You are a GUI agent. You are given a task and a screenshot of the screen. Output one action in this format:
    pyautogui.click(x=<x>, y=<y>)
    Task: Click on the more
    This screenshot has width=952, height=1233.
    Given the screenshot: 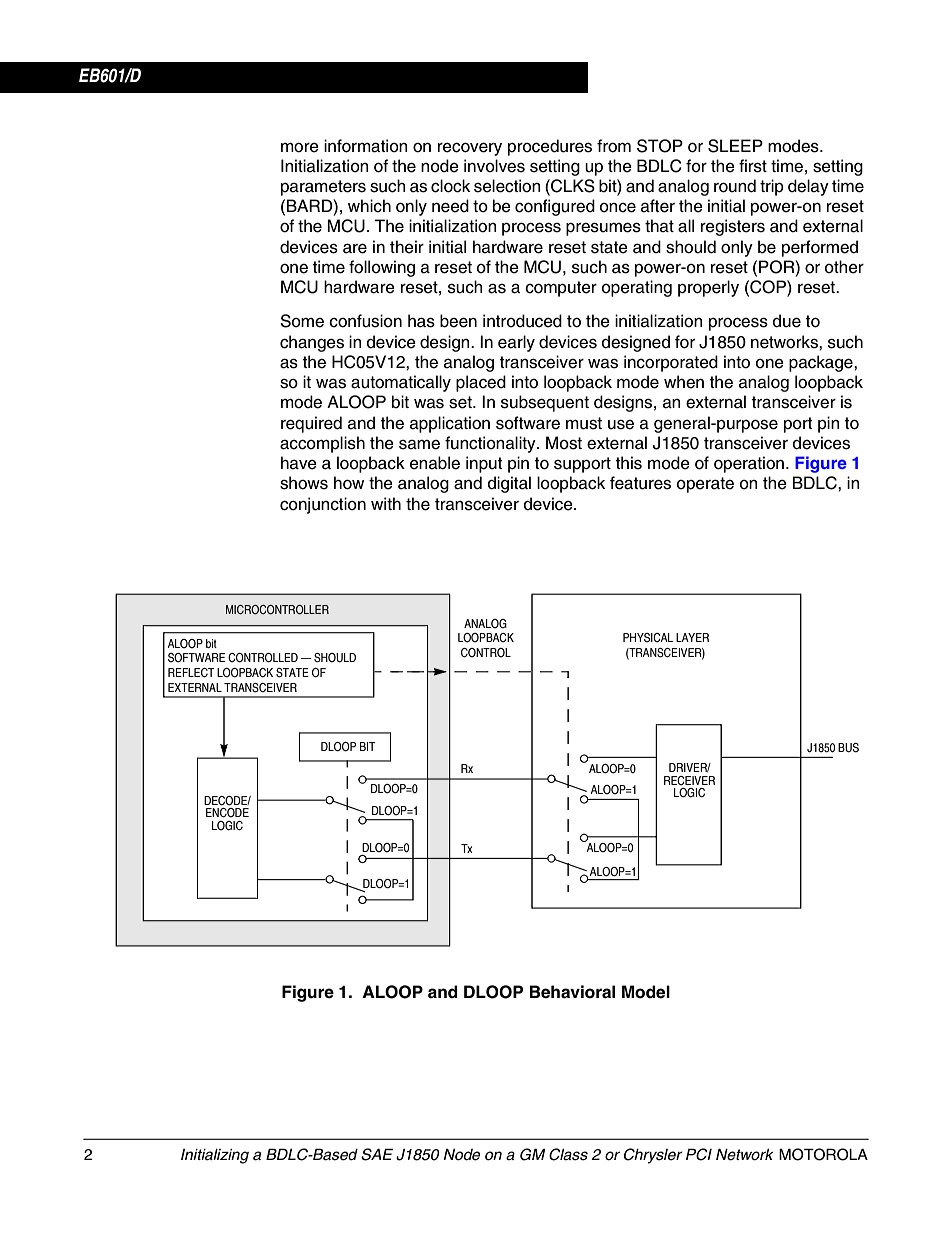 What is the action you would take?
    pyautogui.click(x=300, y=147)
